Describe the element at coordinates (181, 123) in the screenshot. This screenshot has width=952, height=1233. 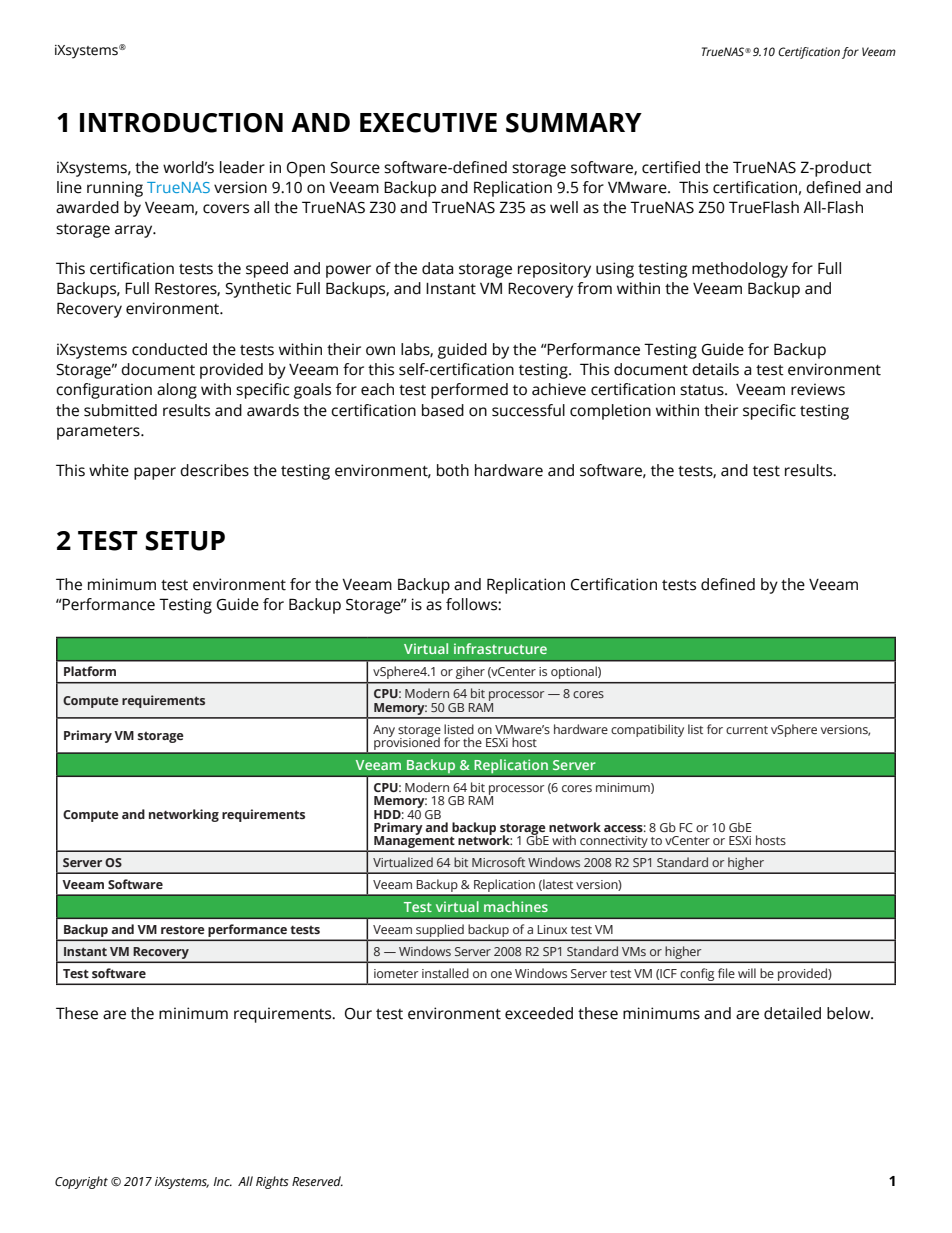
I see `INTRODUCTION` at that location.
